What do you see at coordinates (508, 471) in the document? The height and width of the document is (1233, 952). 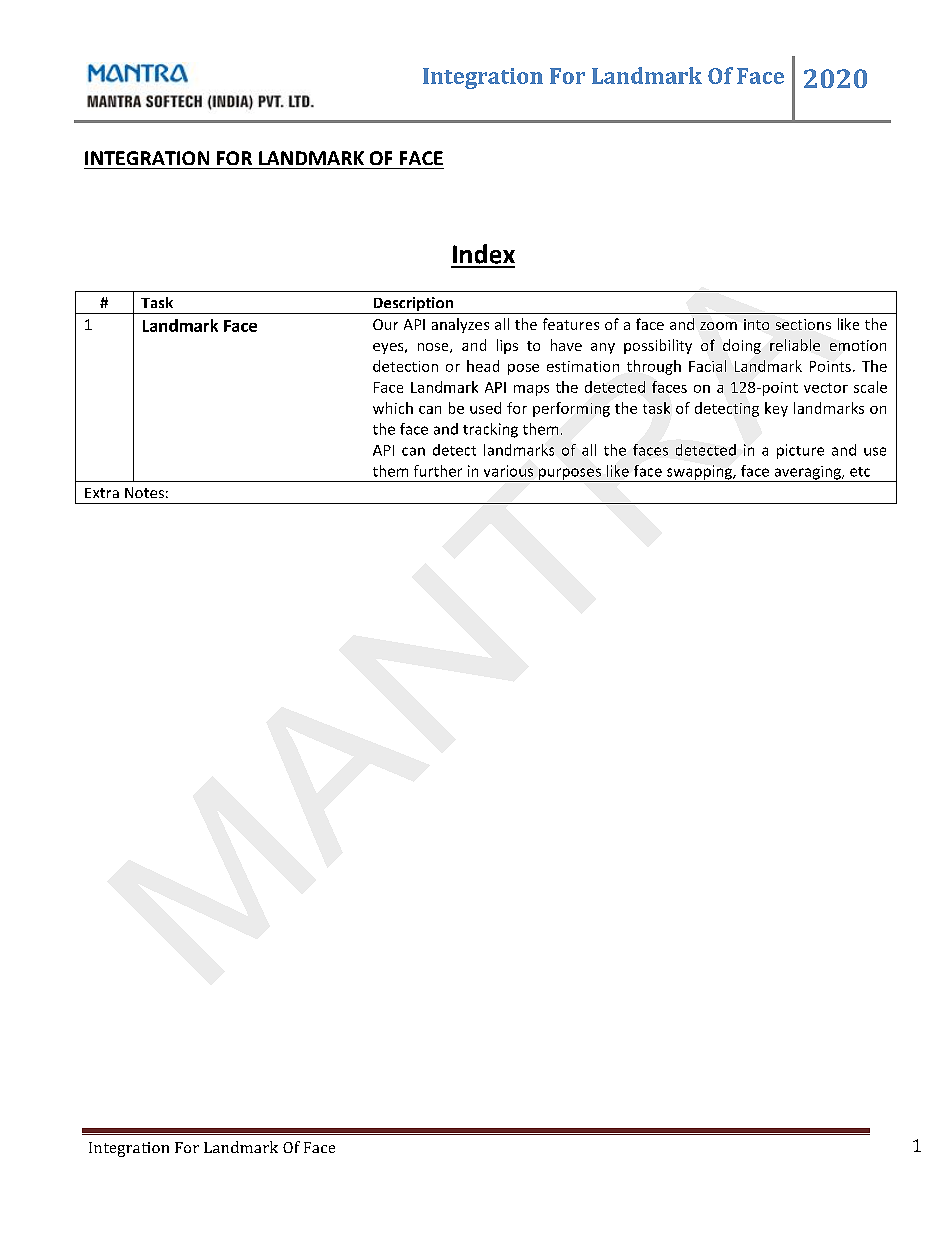 I see `various` at bounding box center [508, 471].
